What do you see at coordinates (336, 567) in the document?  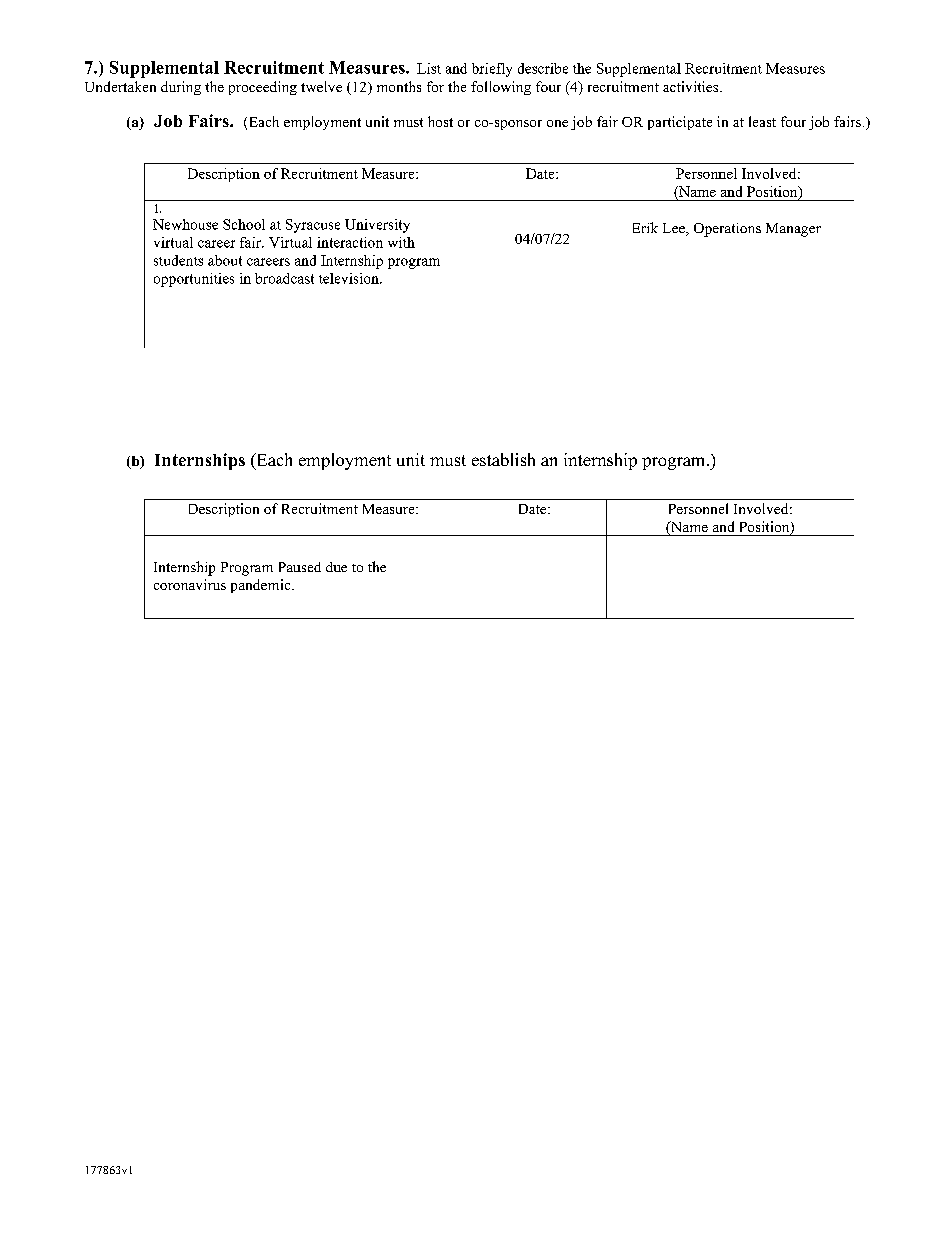 I see `due` at bounding box center [336, 567].
